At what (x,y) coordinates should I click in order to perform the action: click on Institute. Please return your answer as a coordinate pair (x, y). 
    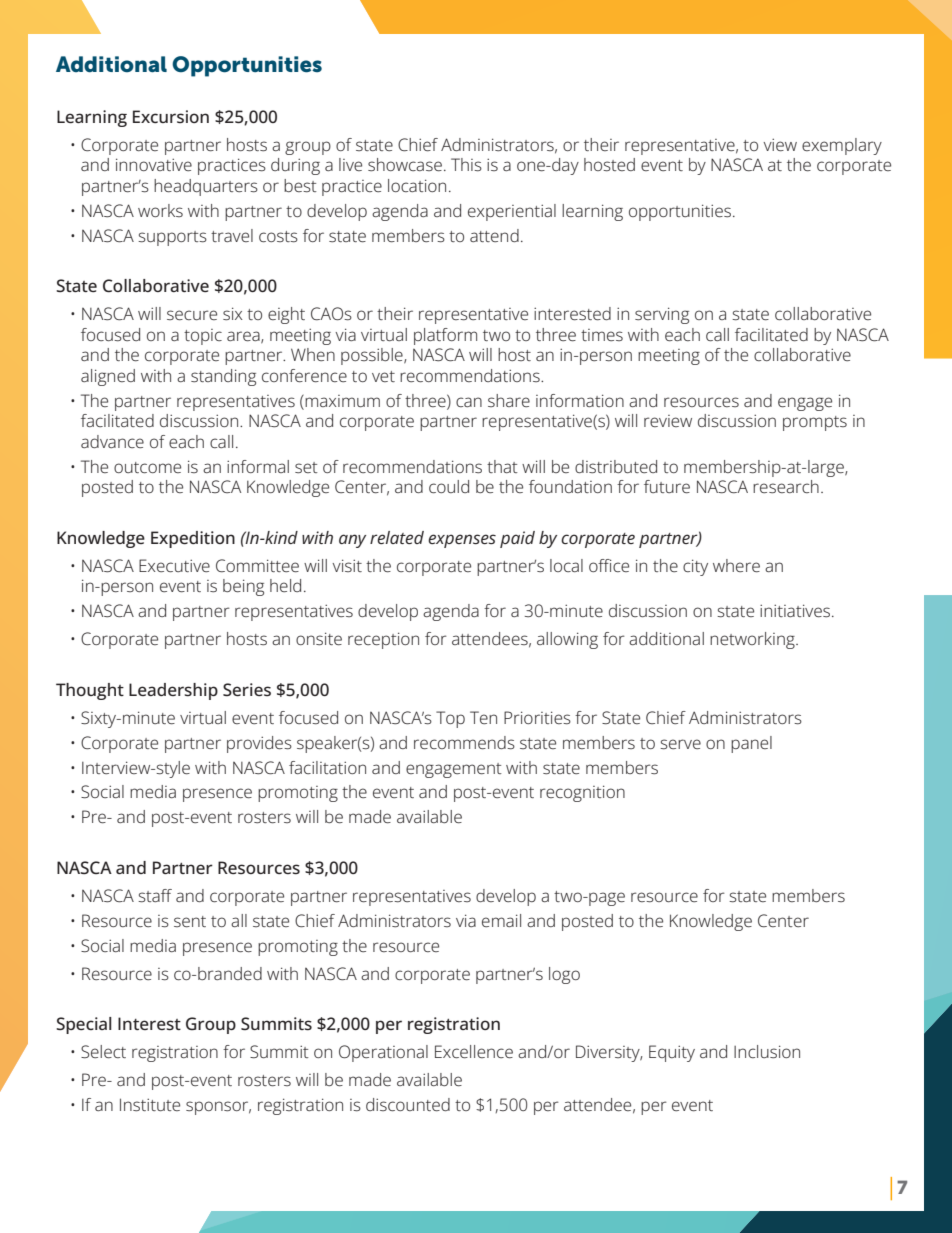
    Looking at the image, I should click on (150, 1105).
